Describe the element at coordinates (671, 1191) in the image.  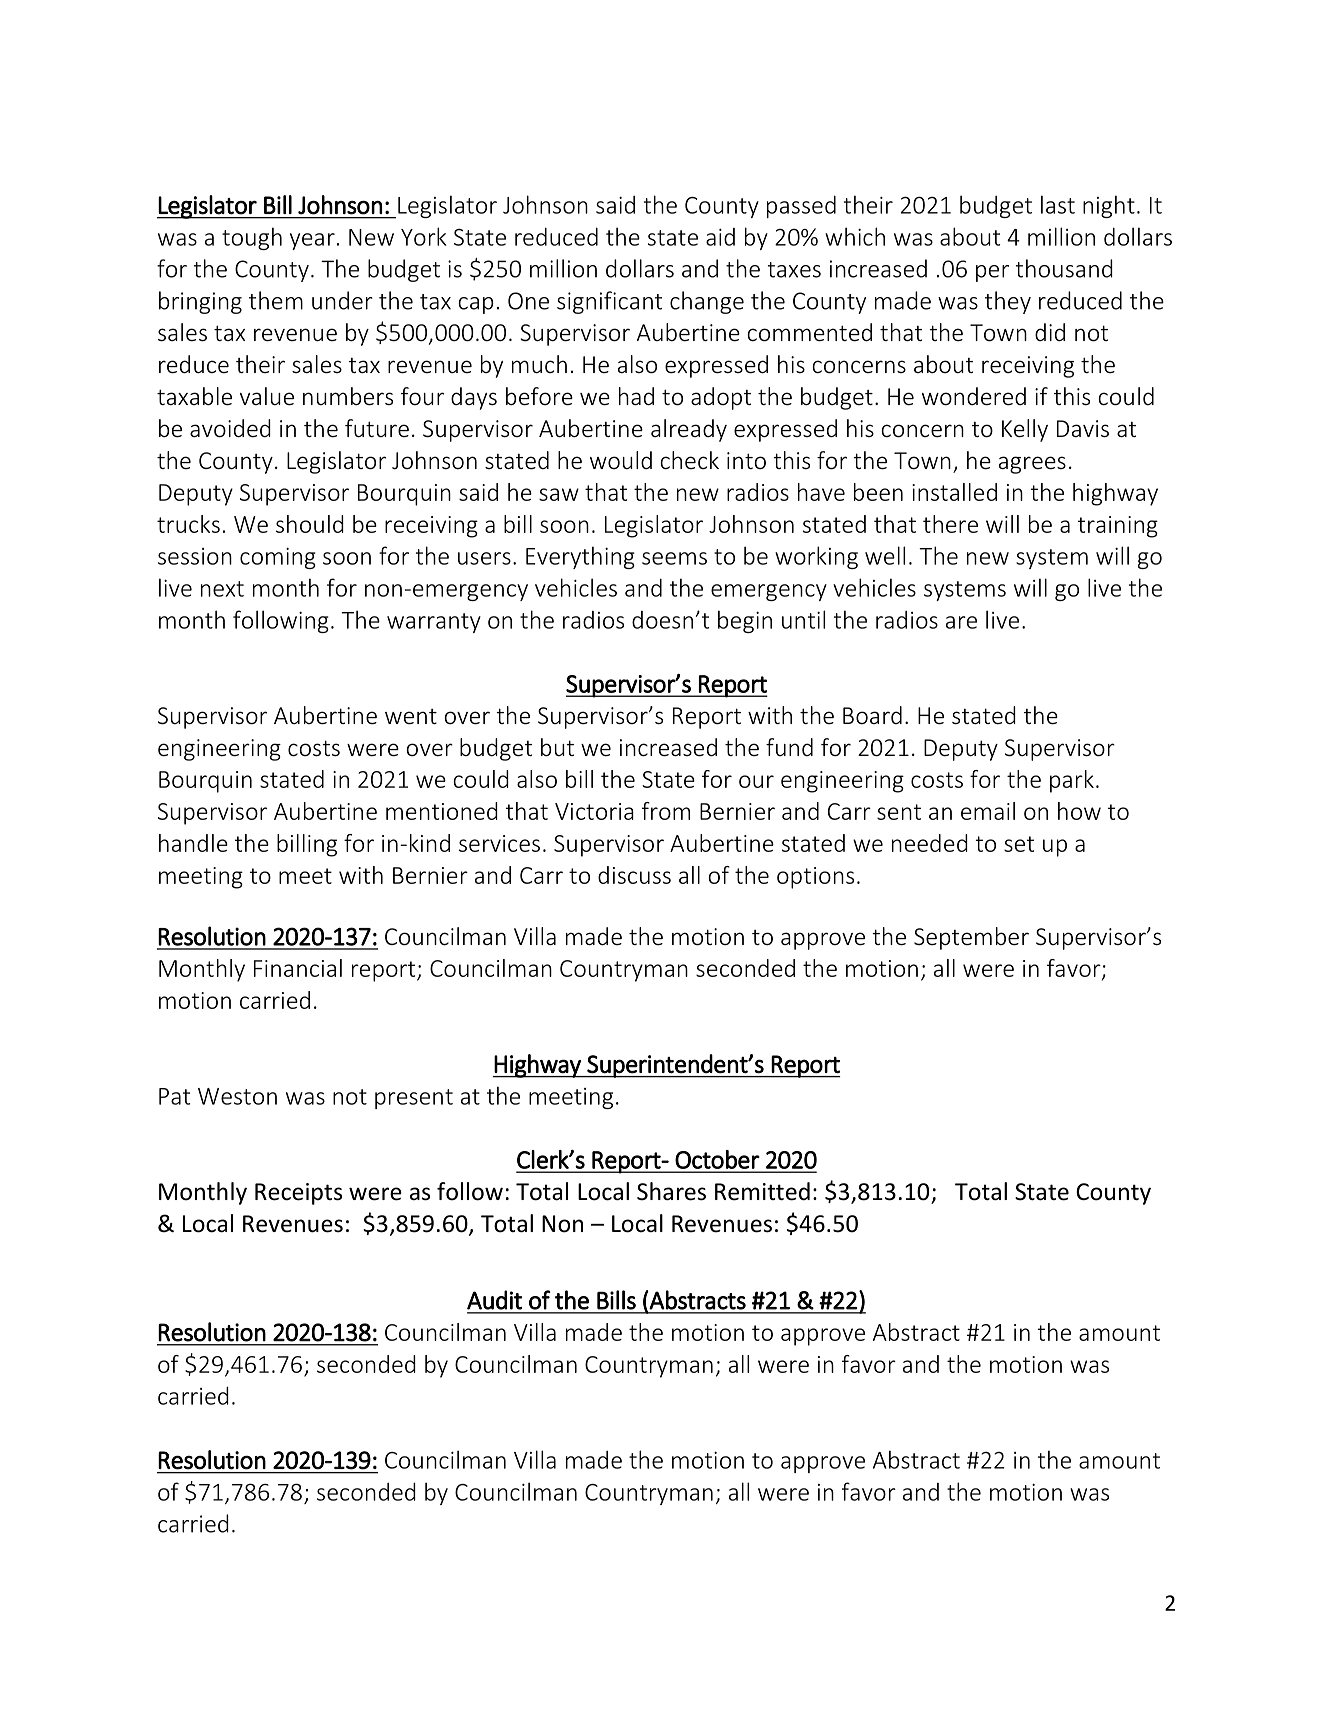
I see `Shares` at that location.
